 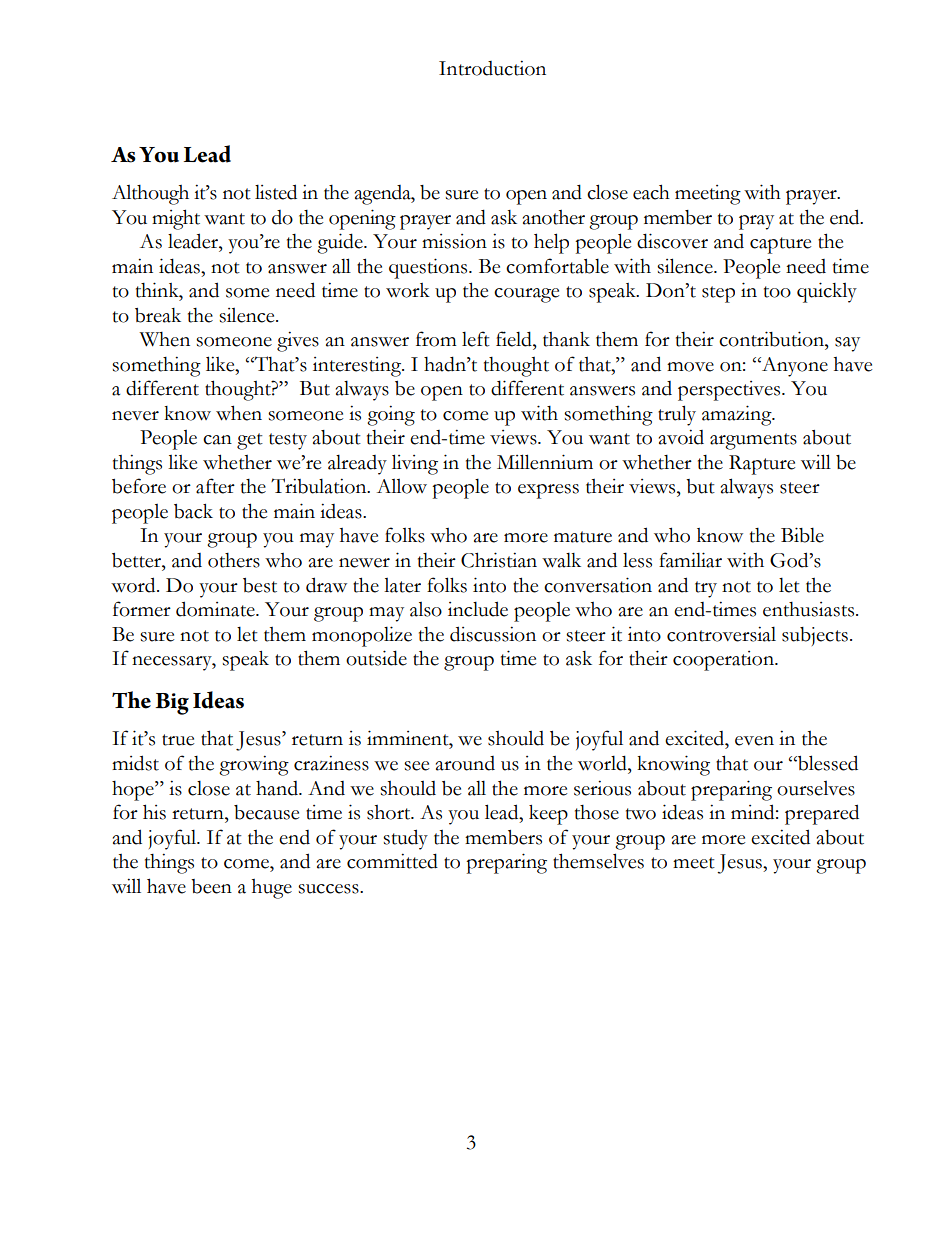 I want to click on been, so click(x=211, y=886).
